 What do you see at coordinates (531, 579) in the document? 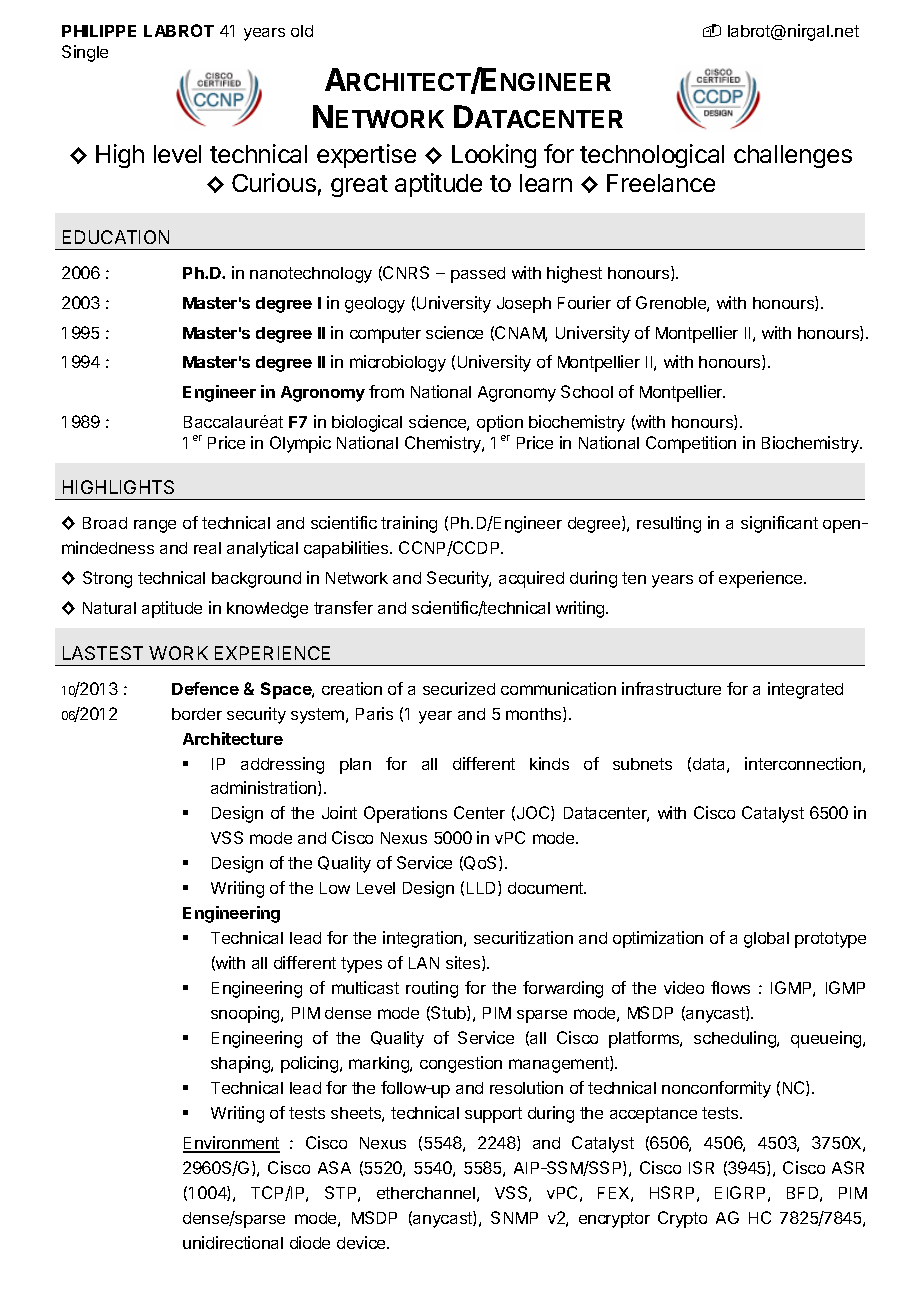
I see `acquired` at bounding box center [531, 579].
